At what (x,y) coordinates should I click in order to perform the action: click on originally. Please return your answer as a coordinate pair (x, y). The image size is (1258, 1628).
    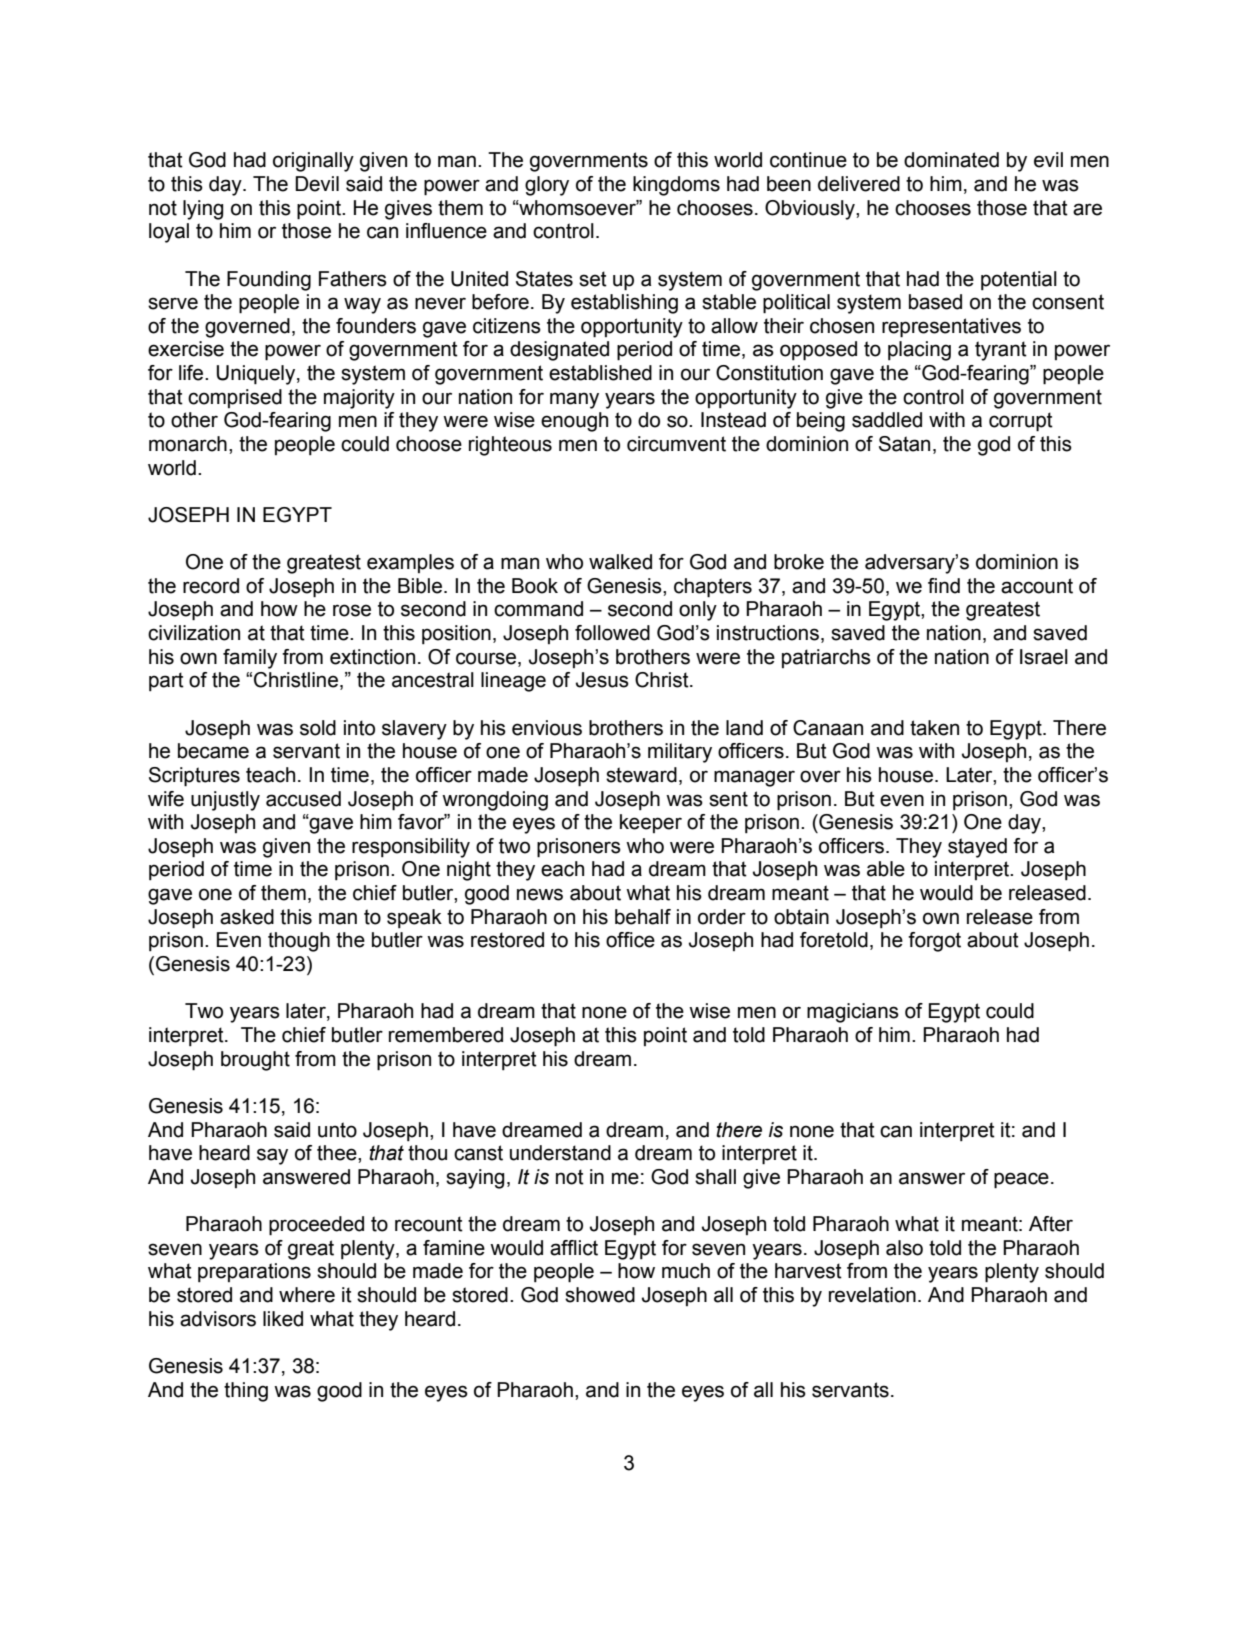
    Looking at the image, I should click on (313, 162).
